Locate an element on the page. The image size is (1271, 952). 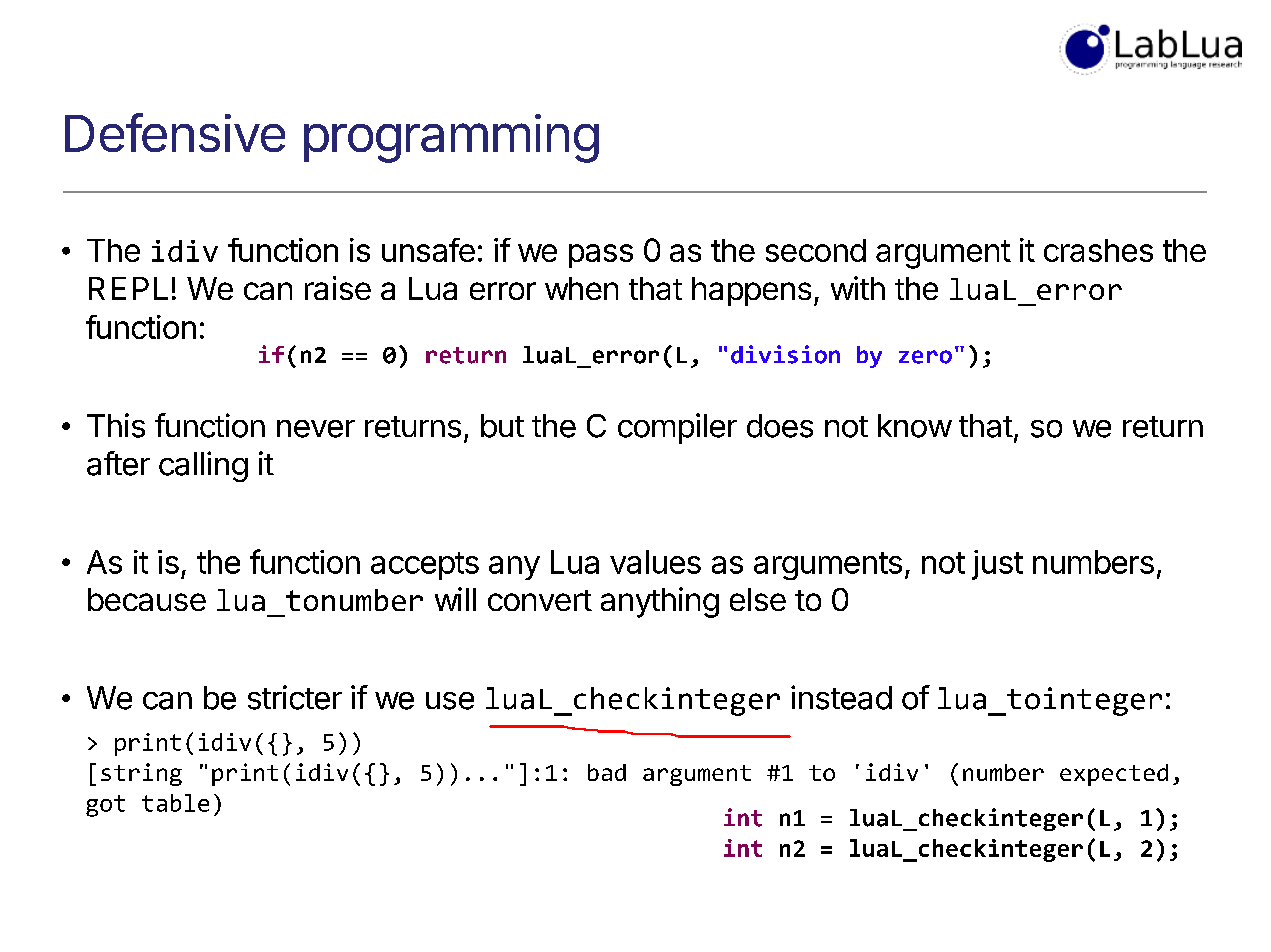
zero is located at coordinates (925, 357).
